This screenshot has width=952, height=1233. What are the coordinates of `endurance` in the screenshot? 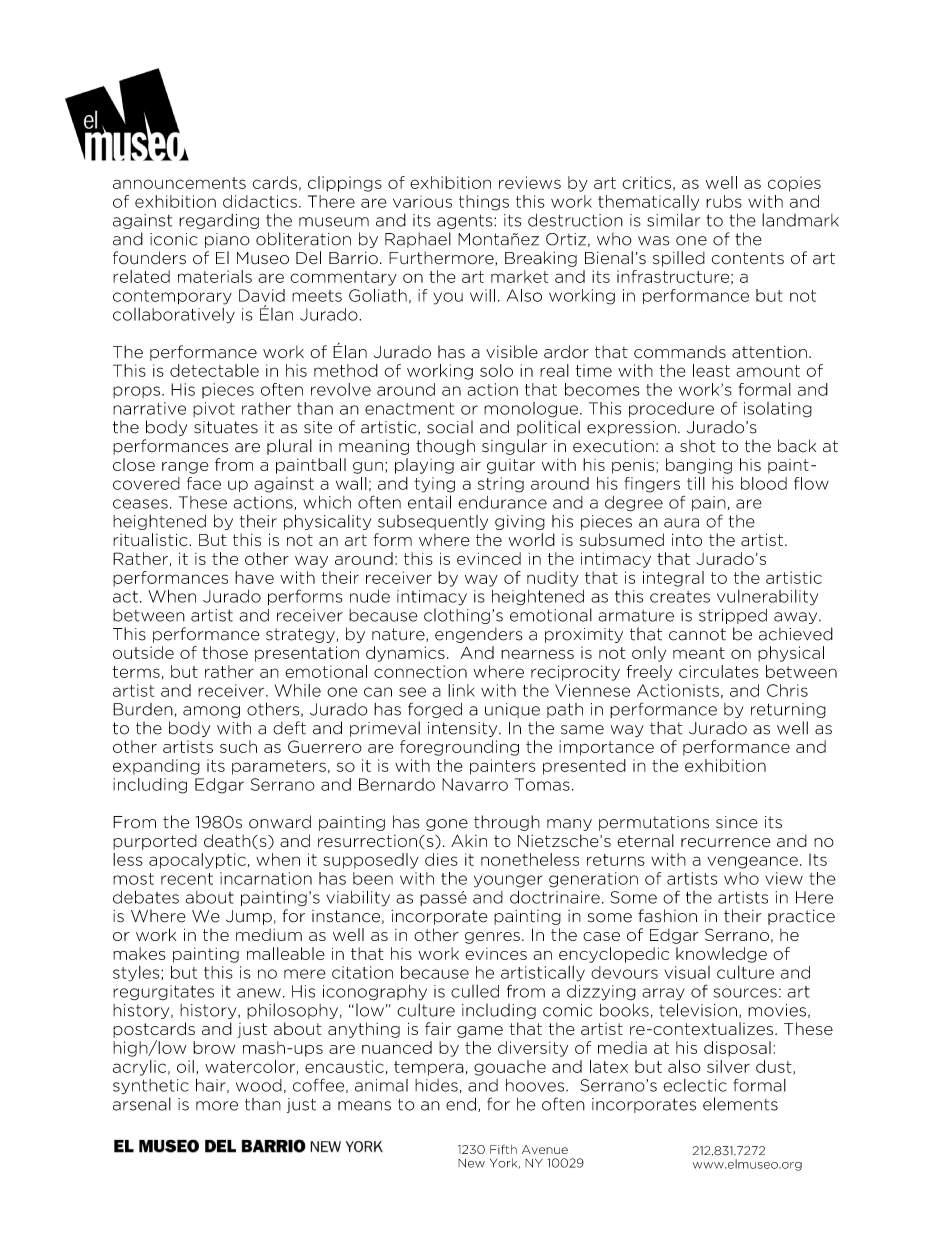 It's located at (502, 502).
